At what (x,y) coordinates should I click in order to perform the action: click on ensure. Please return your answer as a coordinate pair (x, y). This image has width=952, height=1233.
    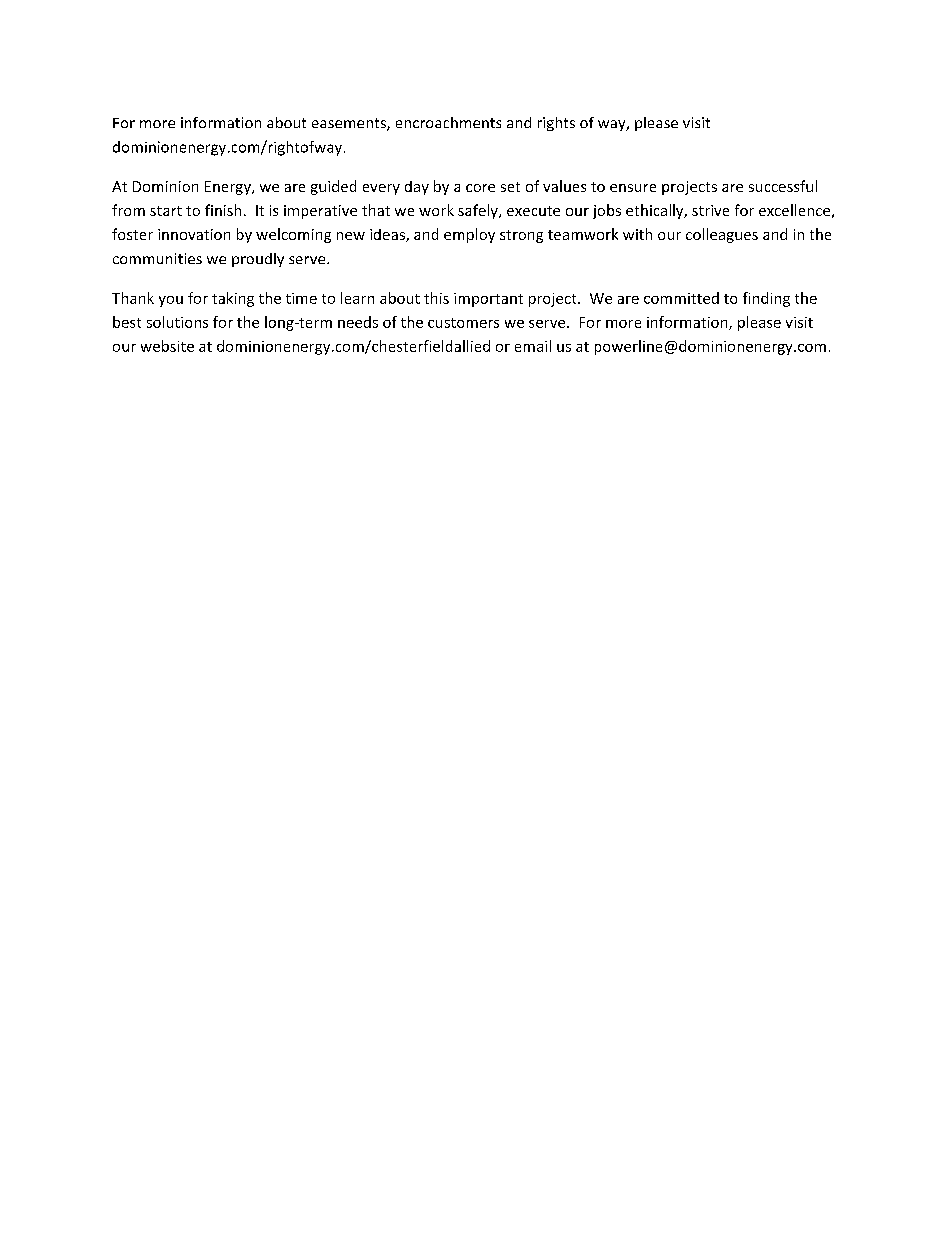
    Looking at the image, I should click on (633, 188).
